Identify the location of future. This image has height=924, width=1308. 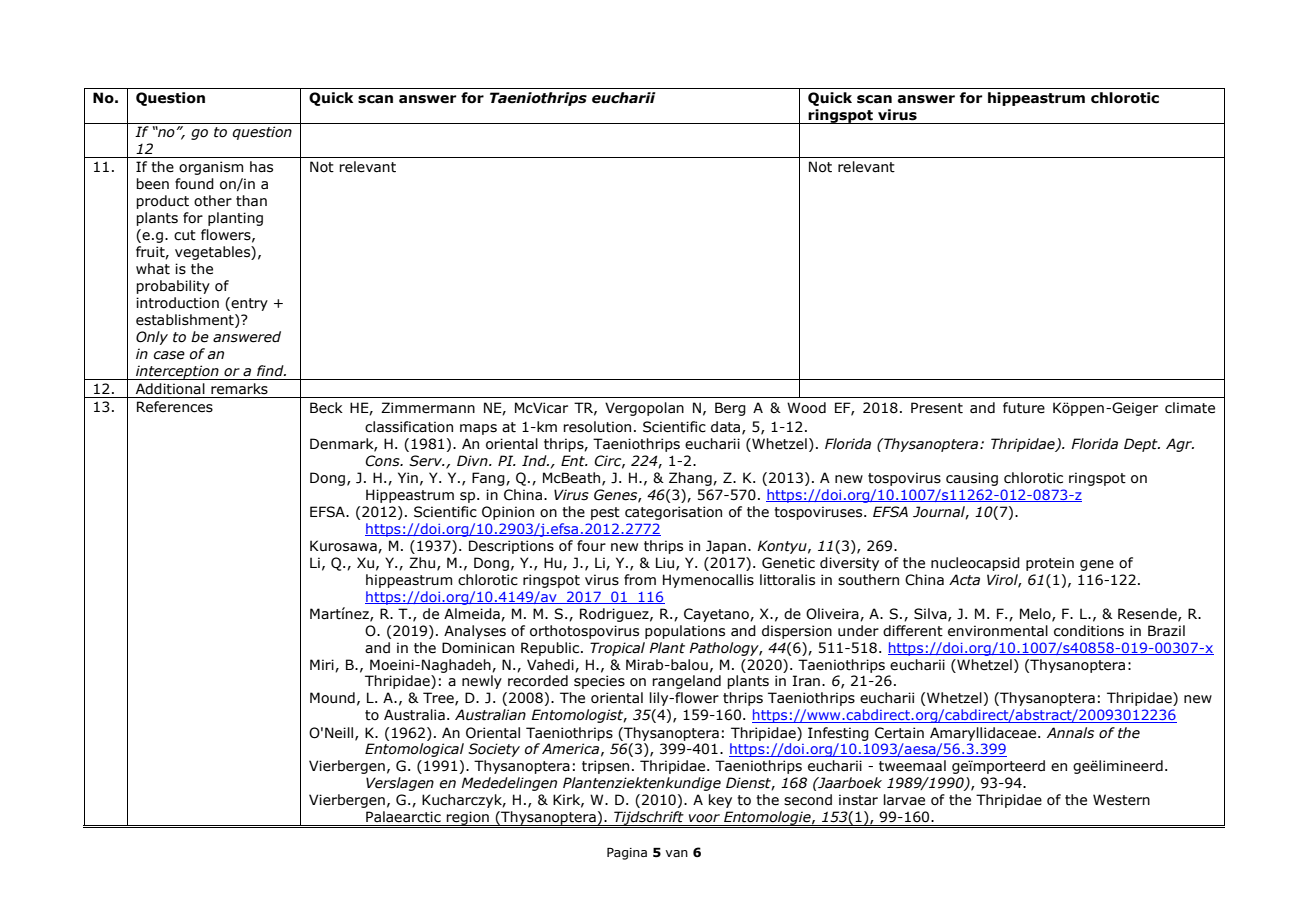
(1024, 408).
